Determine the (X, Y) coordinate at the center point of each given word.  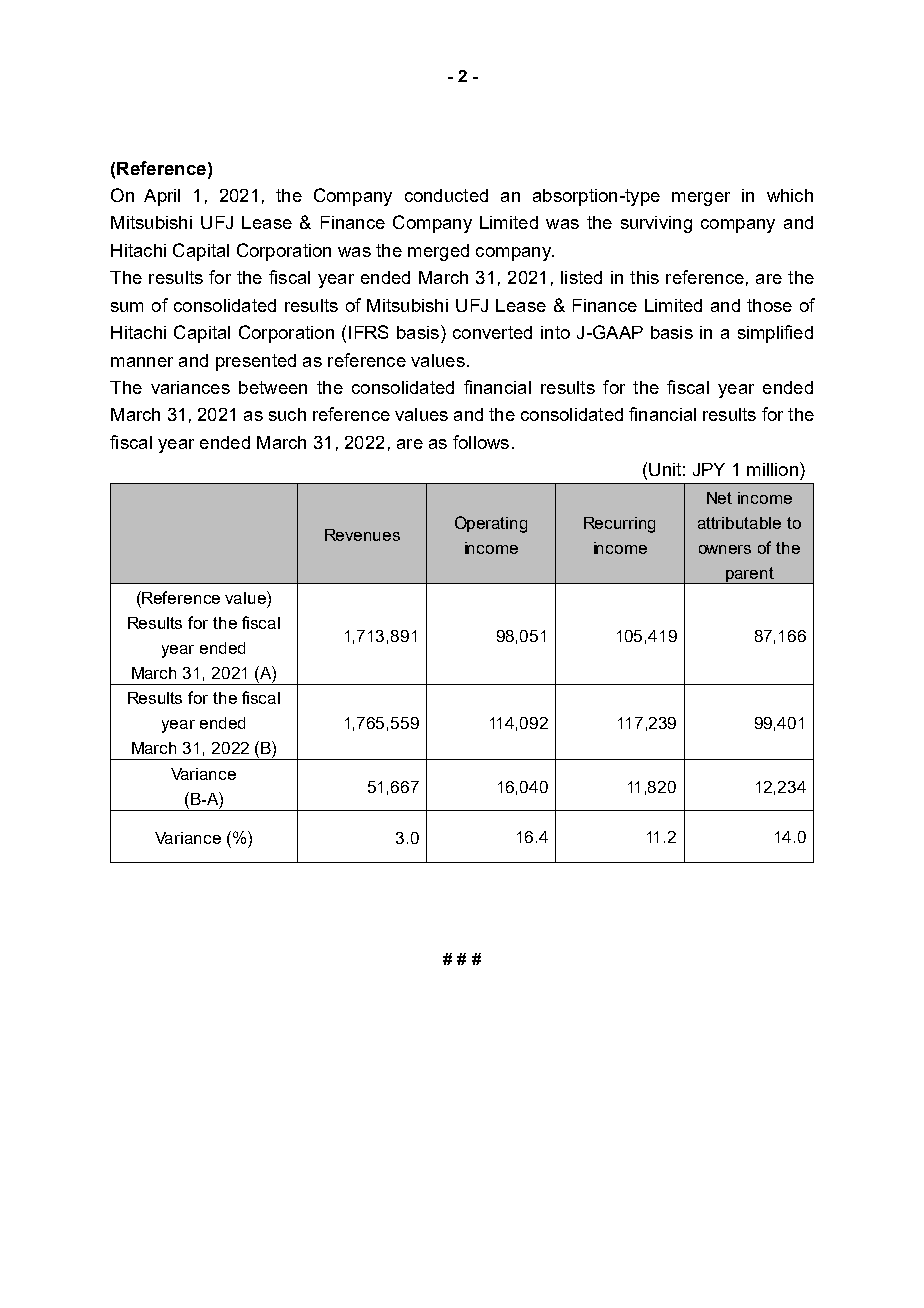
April (162, 197)
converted (492, 332)
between (273, 387)
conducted (446, 195)
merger (701, 199)
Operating (491, 524)
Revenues (362, 535)
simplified (775, 334)
